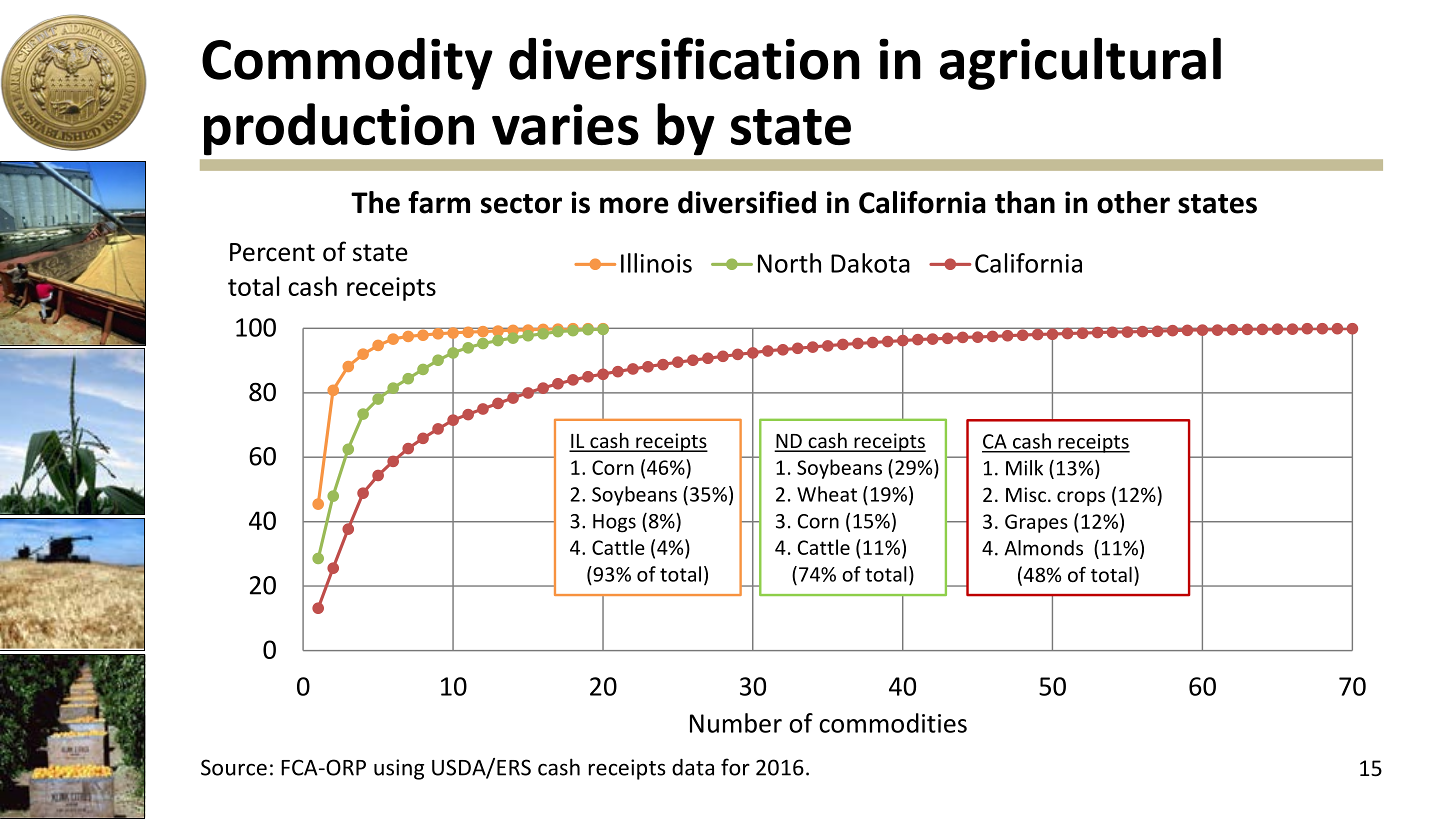 This document has height=819, width=1456. I want to click on Commodity, so click(347, 64).
